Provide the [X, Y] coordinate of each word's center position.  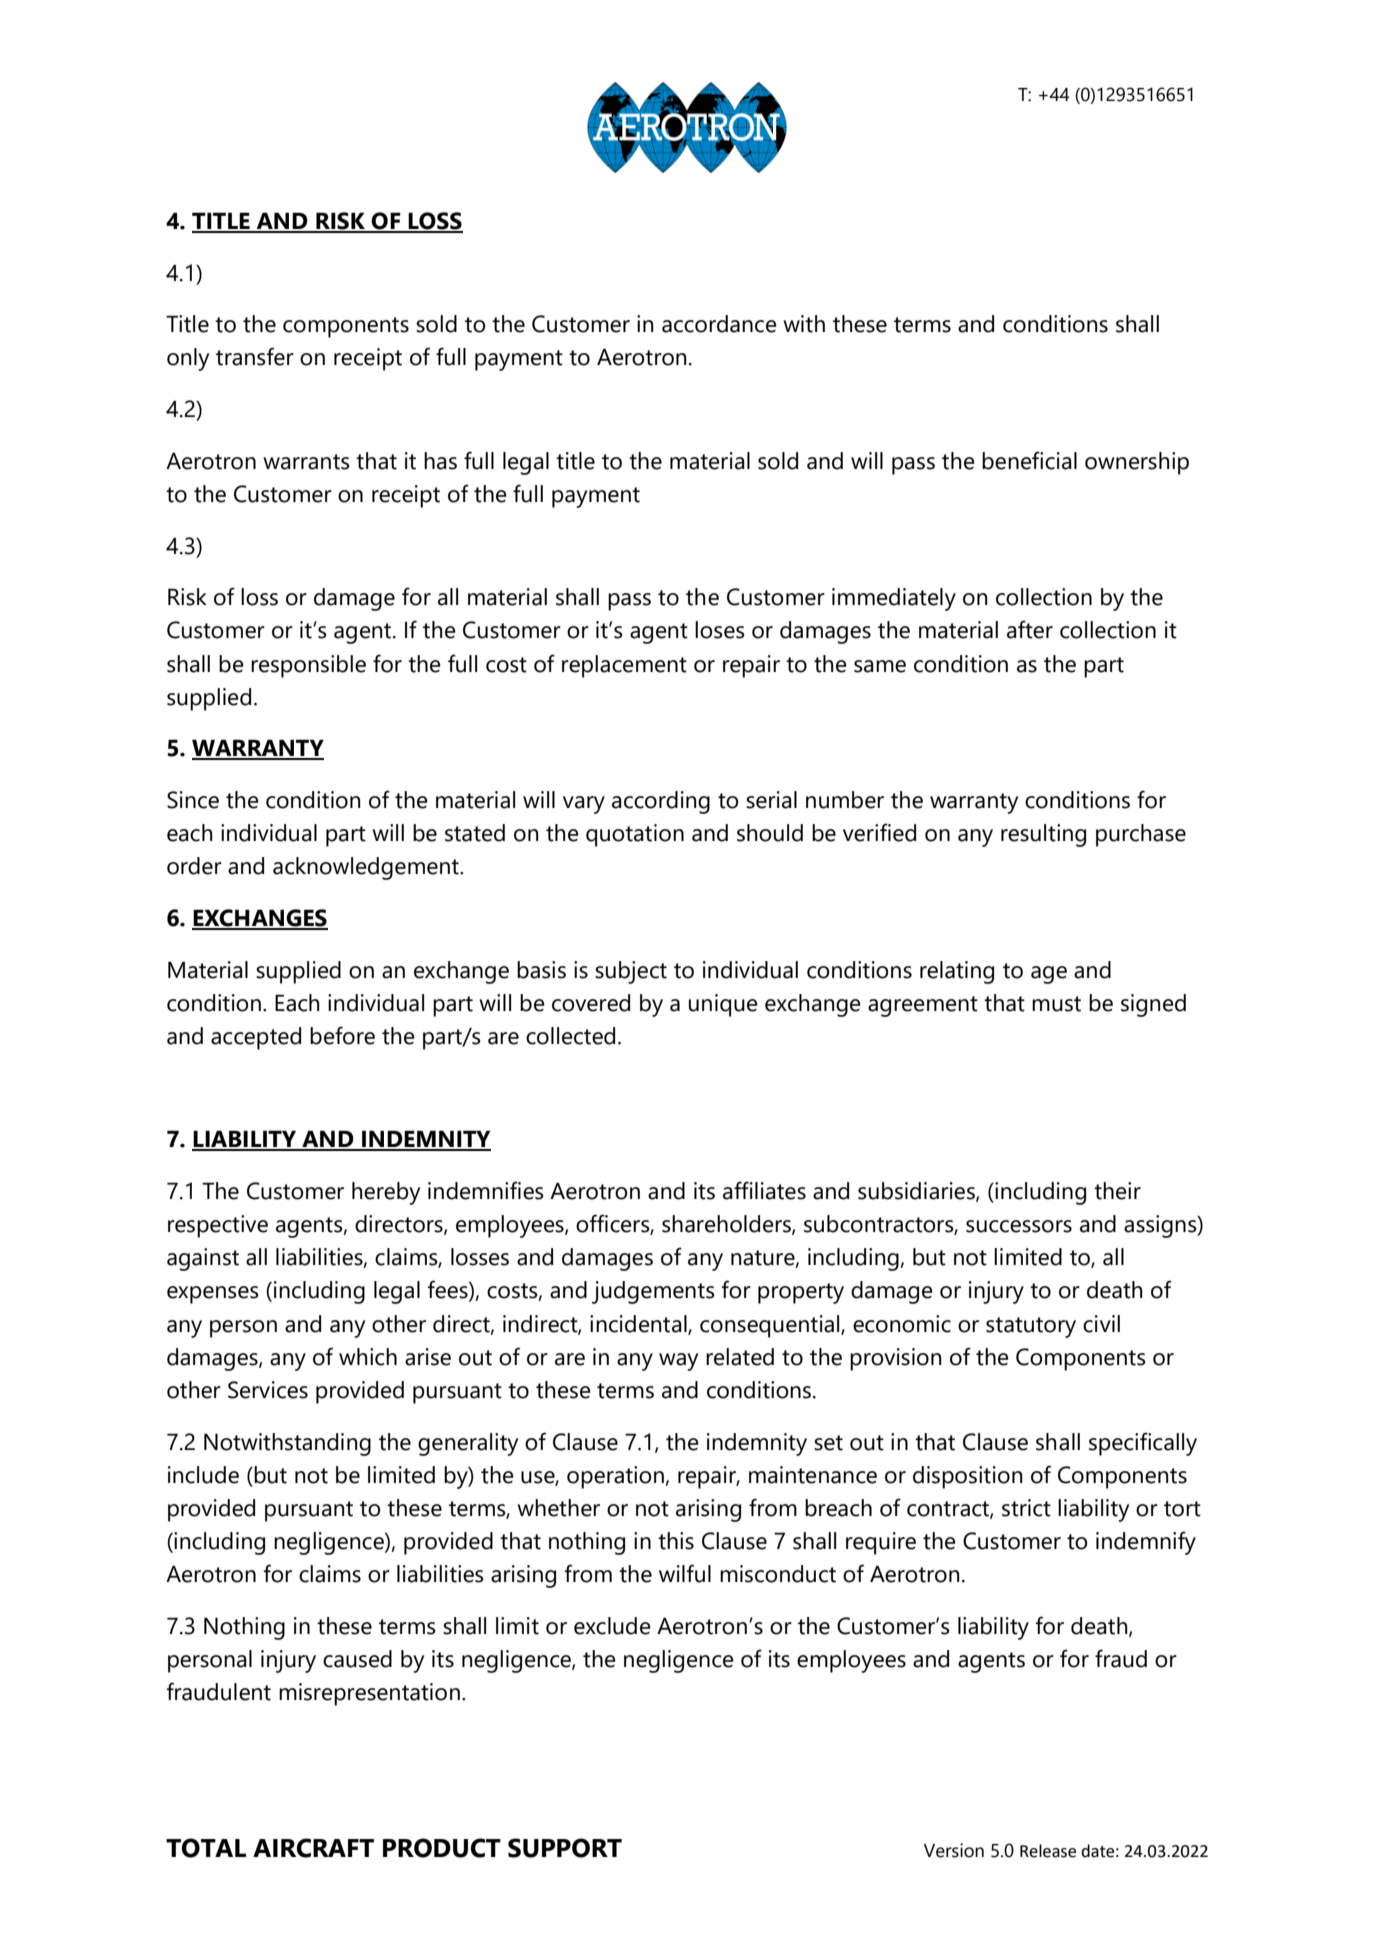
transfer [255, 356]
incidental [639, 1324]
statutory [1031, 1327]
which [368, 1357]
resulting [1043, 835]
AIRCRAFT [313, 1848]
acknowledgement [367, 868]
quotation [635, 835]
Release [1048, 1851]
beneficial [1029, 460]
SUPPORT [565, 1848]
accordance [719, 324]
